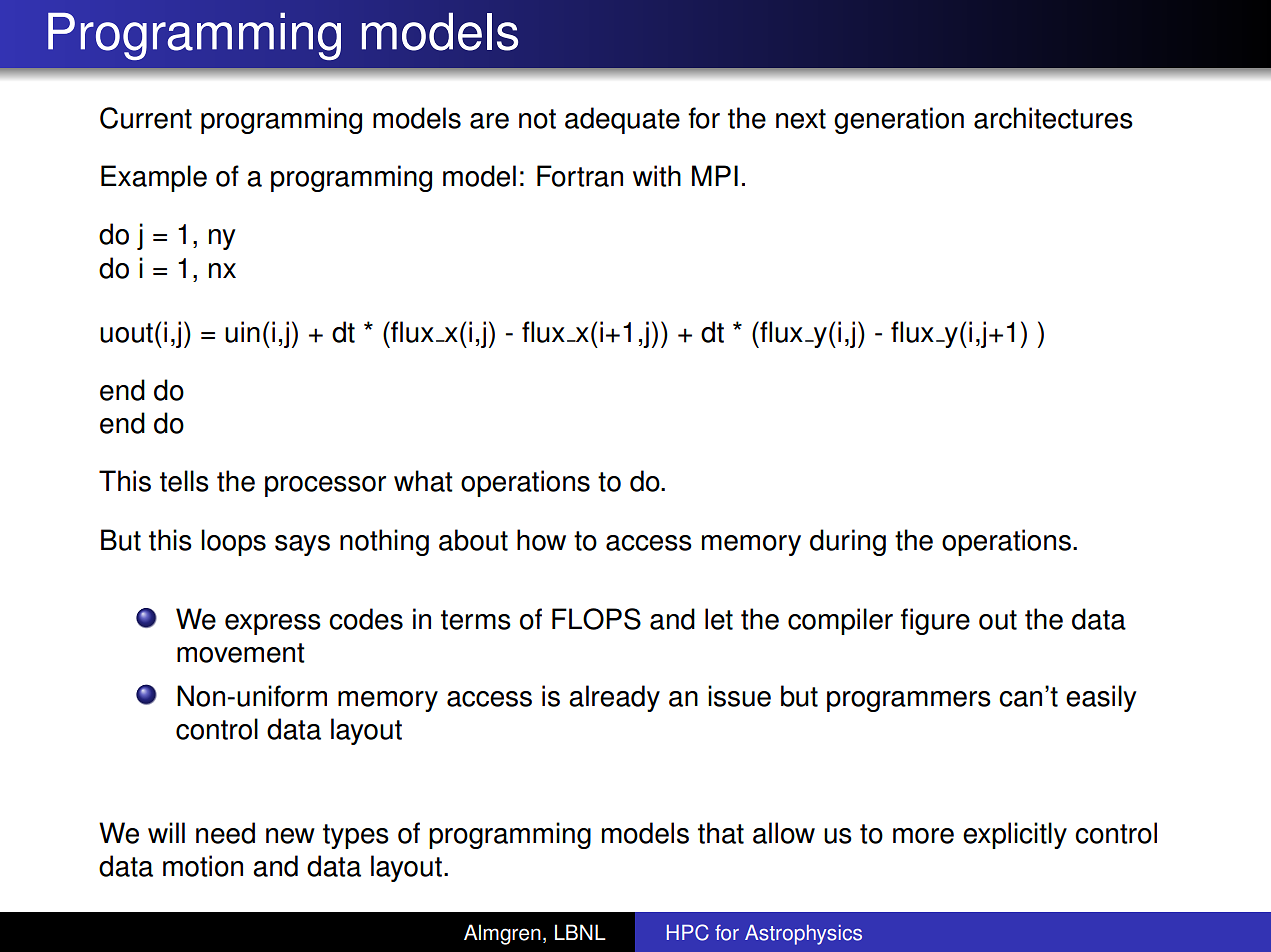 The width and height of the screenshot is (1271, 952). Describe the element at coordinates (233, 542) in the screenshot. I see `loops` at that location.
